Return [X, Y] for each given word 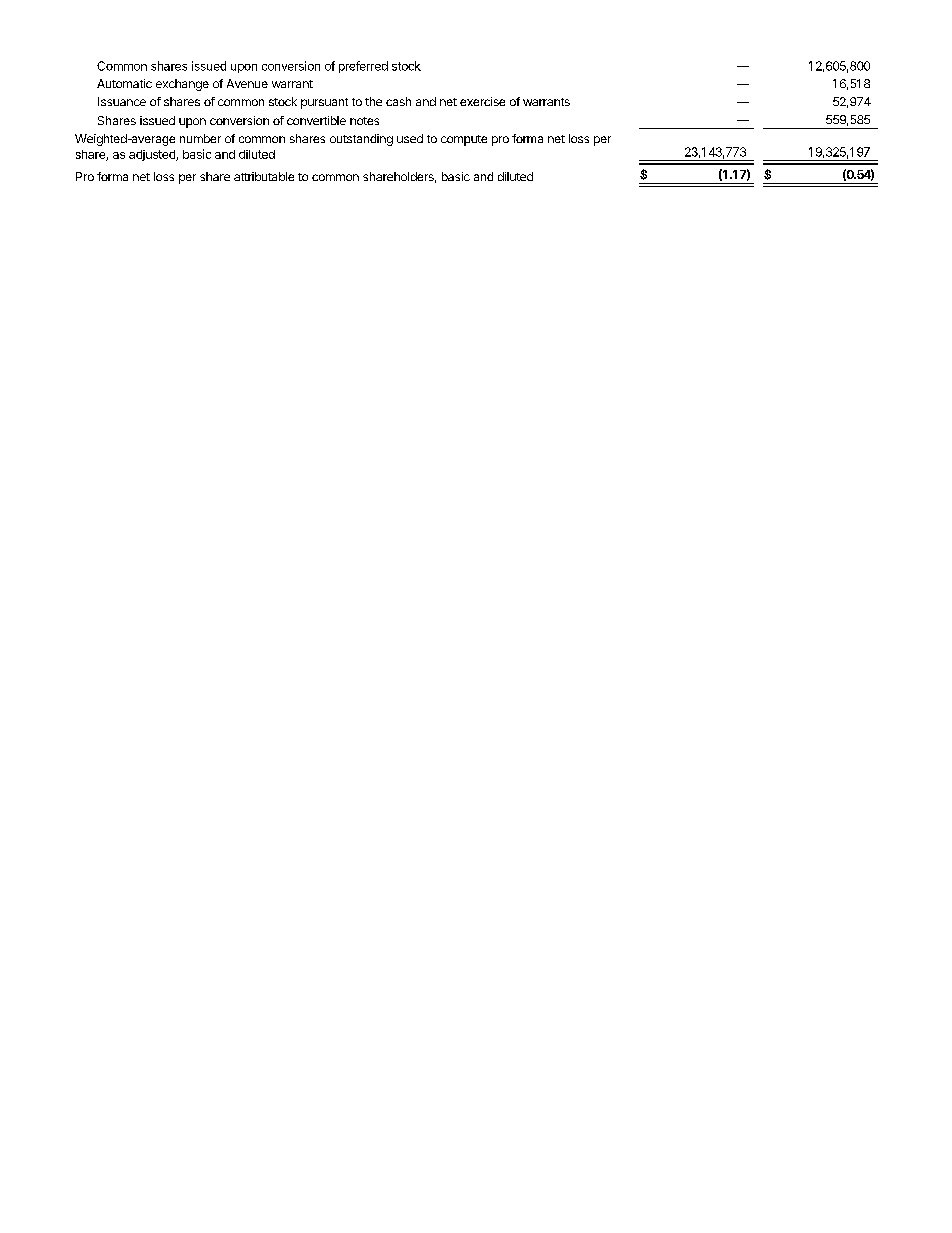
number [200, 138]
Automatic [124, 83]
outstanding [361, 140]
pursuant [324, 103]
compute [464, 140]
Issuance [122, 101]
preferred [363, 67]
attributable [264, 176]
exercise [482, 101]
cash [398, 101]
